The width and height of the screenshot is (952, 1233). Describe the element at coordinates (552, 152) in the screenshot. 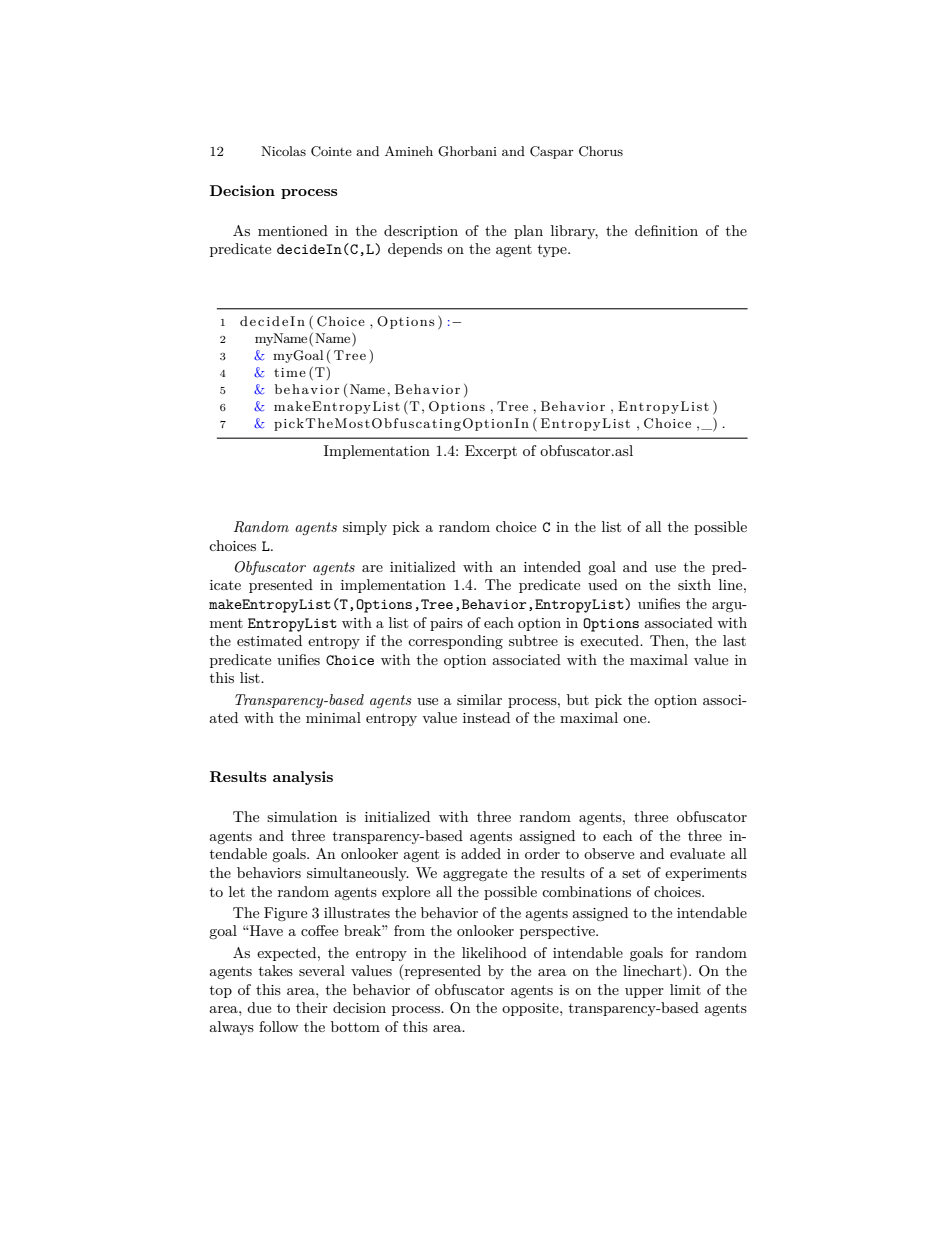

I see `Caspar` at that location.
